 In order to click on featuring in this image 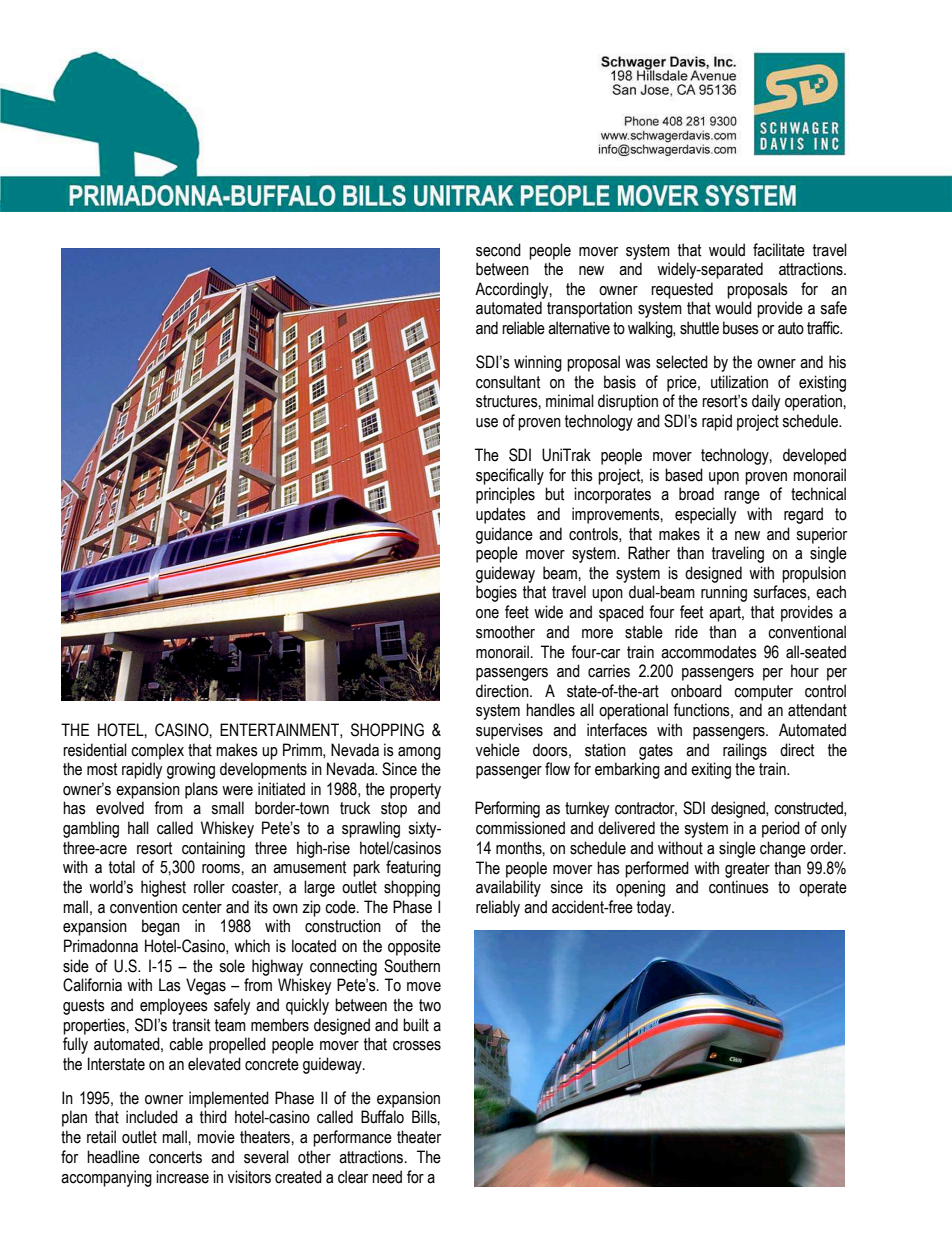, I will do `click(413, 868)`.
